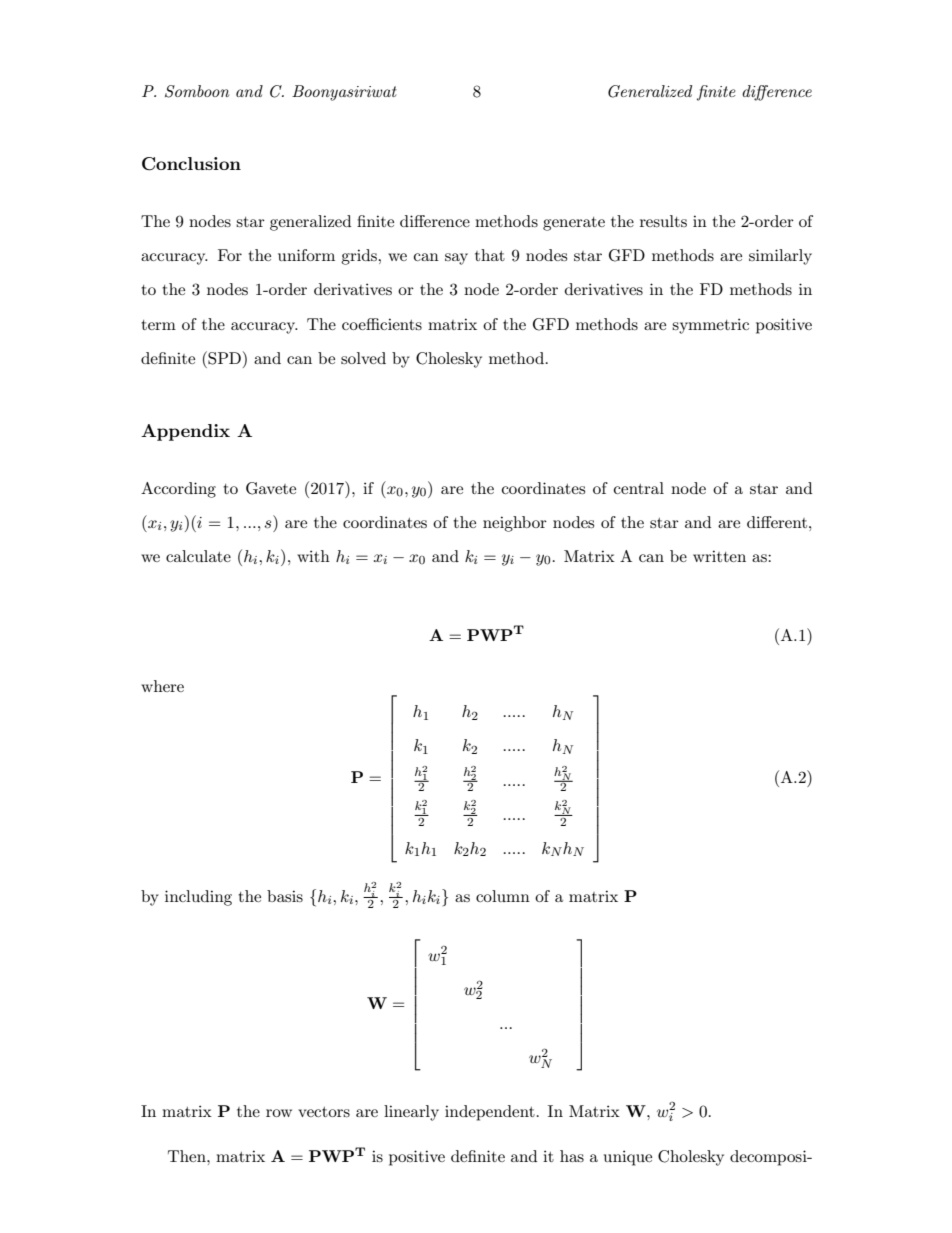 Image resolution: width=952 pixels, height=1233 pixels. I want to click on neighbor, so click(515, 524).
